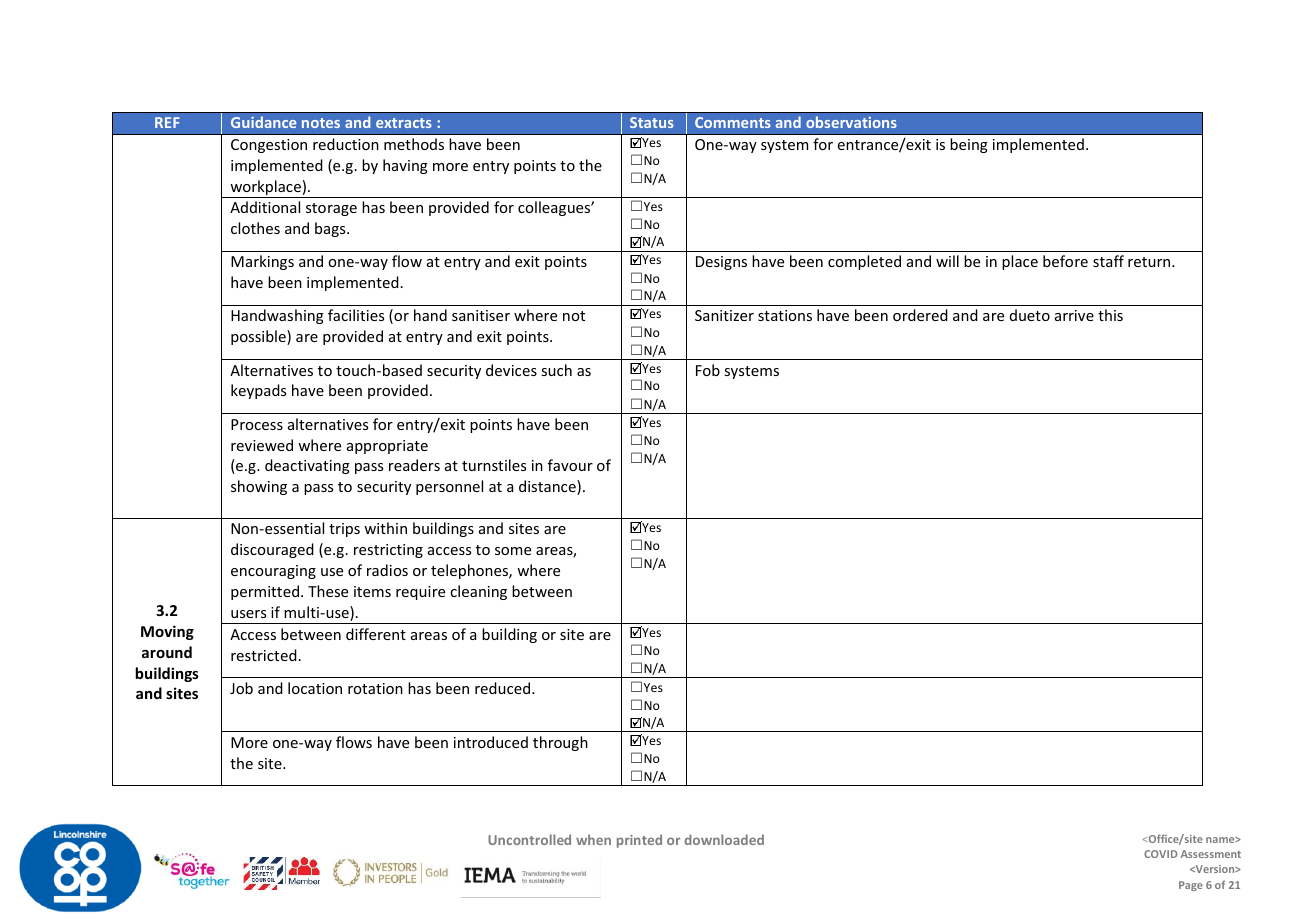 This image has height=924, width=1308. I want to click on being, so click(969, 145).
